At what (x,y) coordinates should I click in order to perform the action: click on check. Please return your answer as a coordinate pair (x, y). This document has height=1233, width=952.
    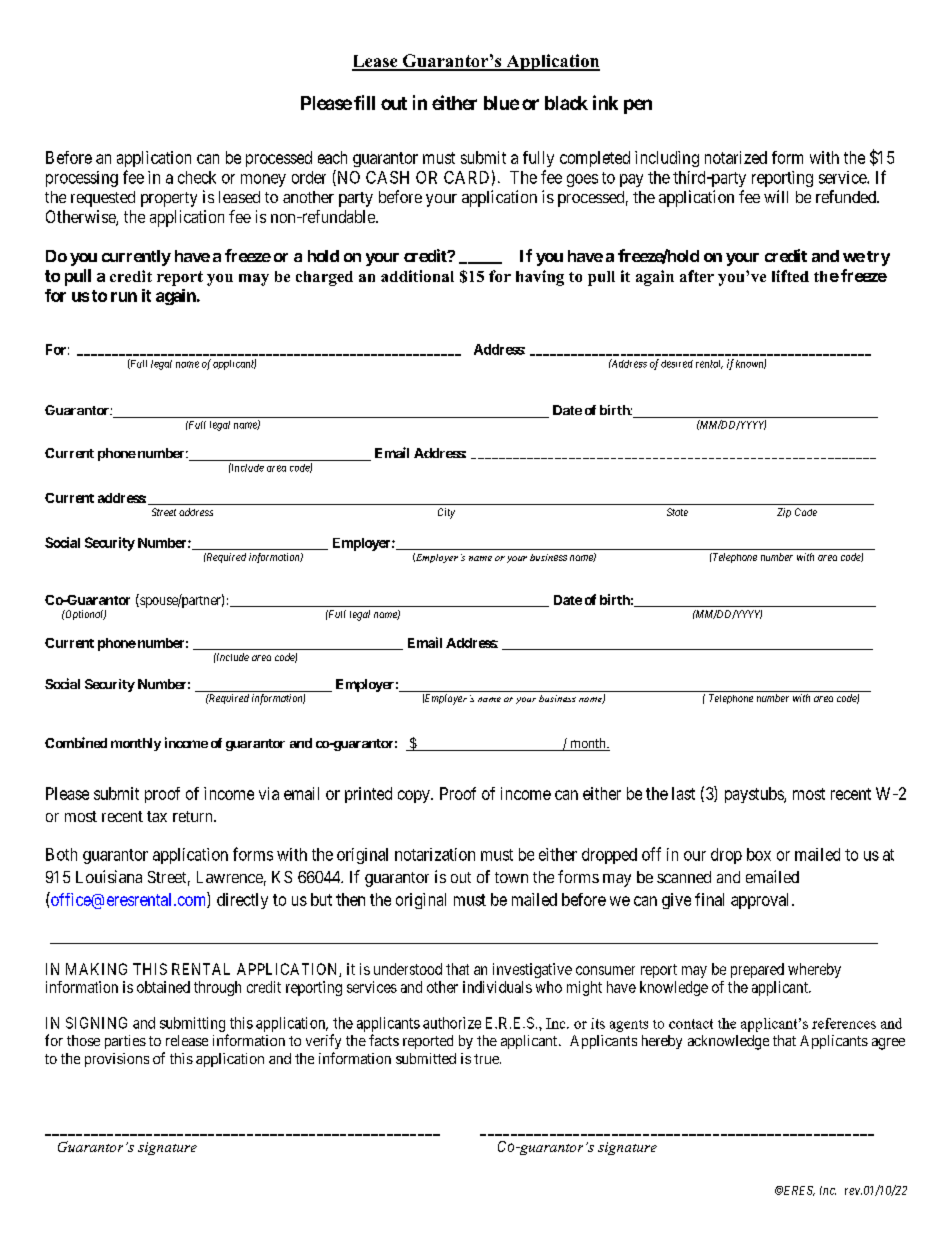
    Looking at the image, I should click on (197, 177).
